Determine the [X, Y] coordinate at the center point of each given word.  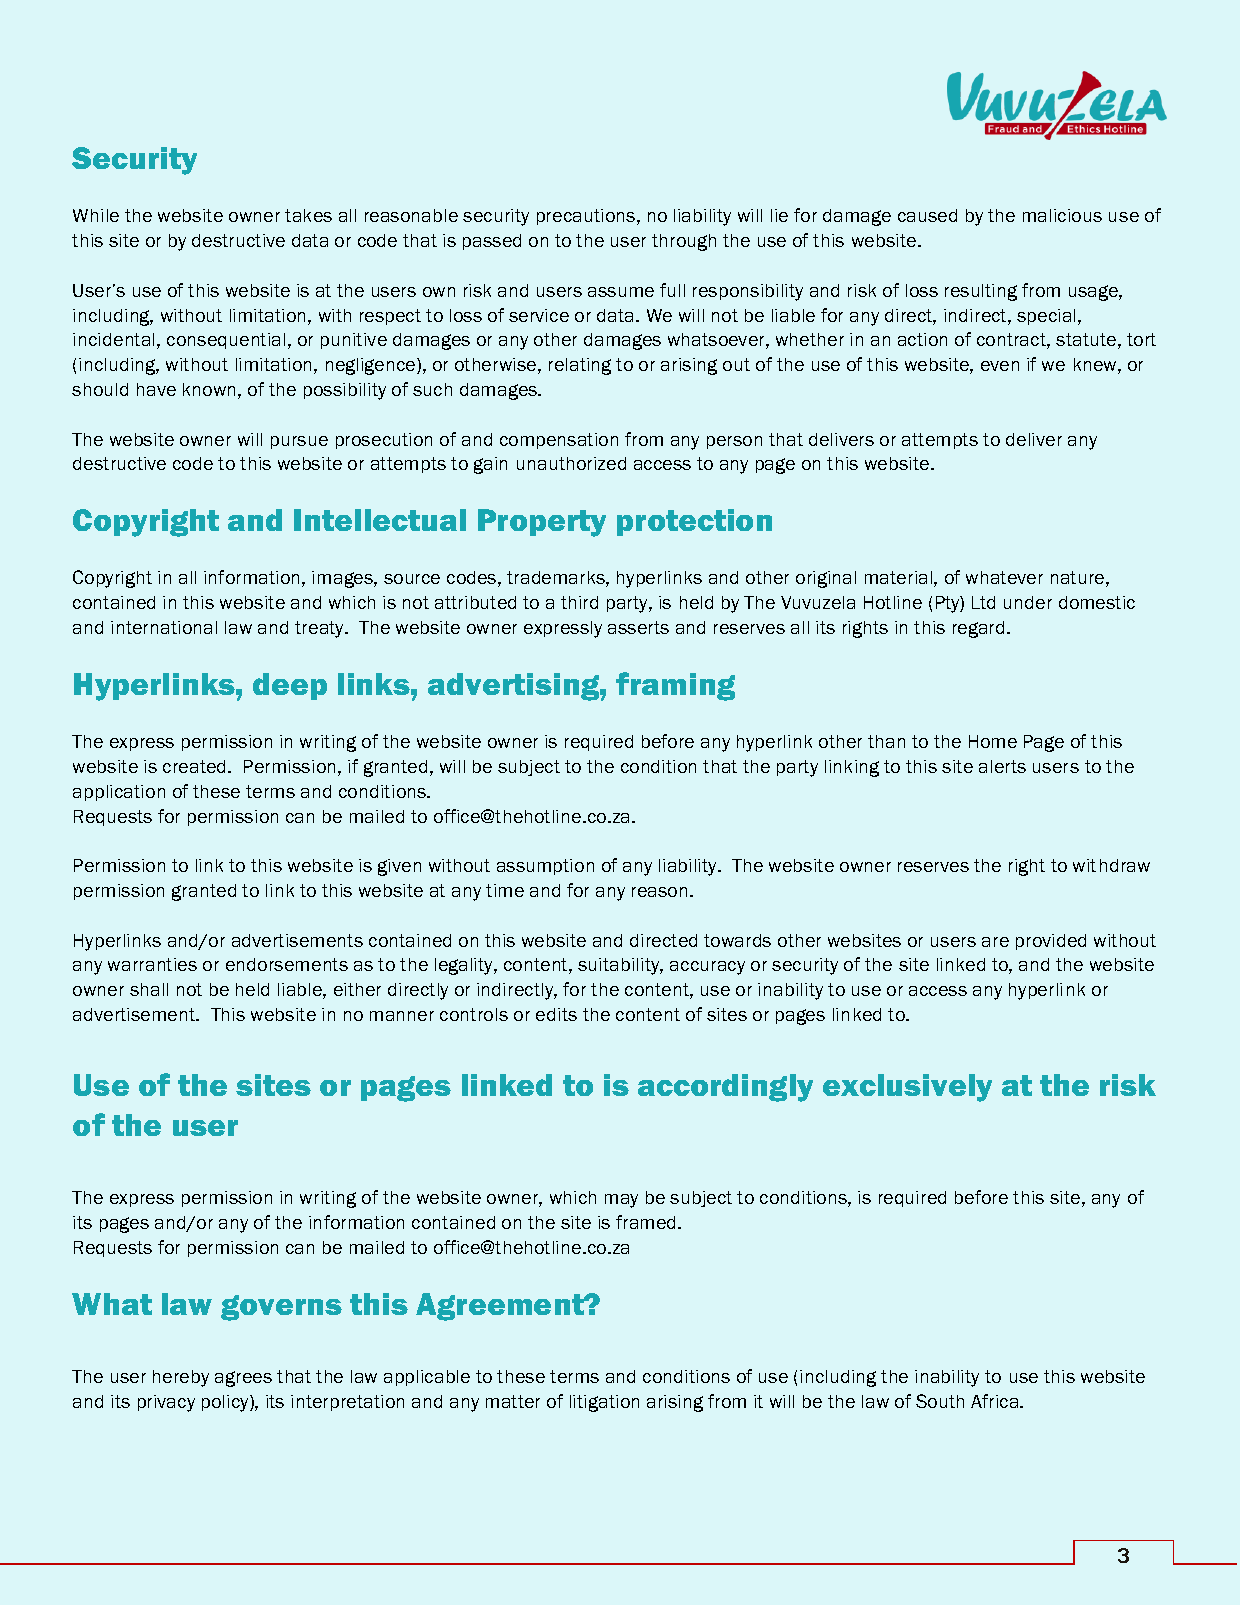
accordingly [725, 1088]
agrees [243, 1379]
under [1028, 602]
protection [694, 522]
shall [149, 989]
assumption [545, 867]
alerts [1002, 766]
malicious [1062, 215]
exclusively [907, 1088]
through [684, 242]
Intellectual [380, 520]
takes [308, 215]
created [196, 766]
